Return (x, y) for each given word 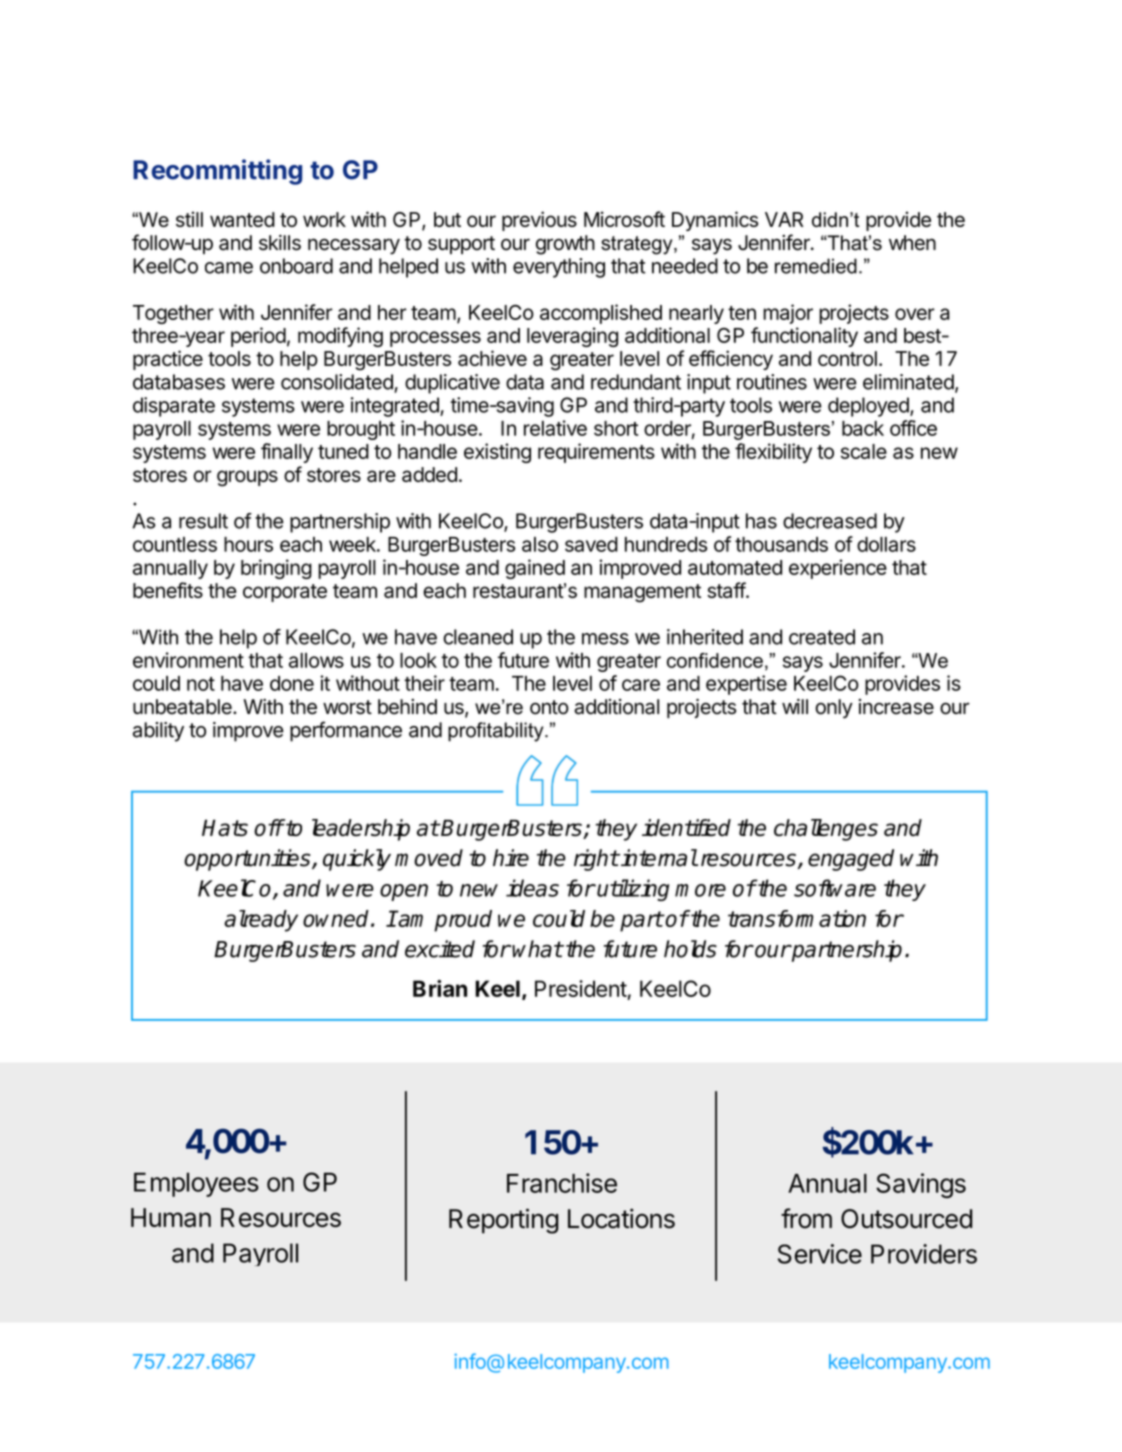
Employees (196, 1184)
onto (549, 707)
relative (555, 428)
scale (864, 451)
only (834, 709)
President (581, 990)
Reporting (504, 1221)
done (292, 683)
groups (247, 478)
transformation (797, 918)
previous (539, 221)
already (261, 921)
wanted (242, 219)
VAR (784, 219)
